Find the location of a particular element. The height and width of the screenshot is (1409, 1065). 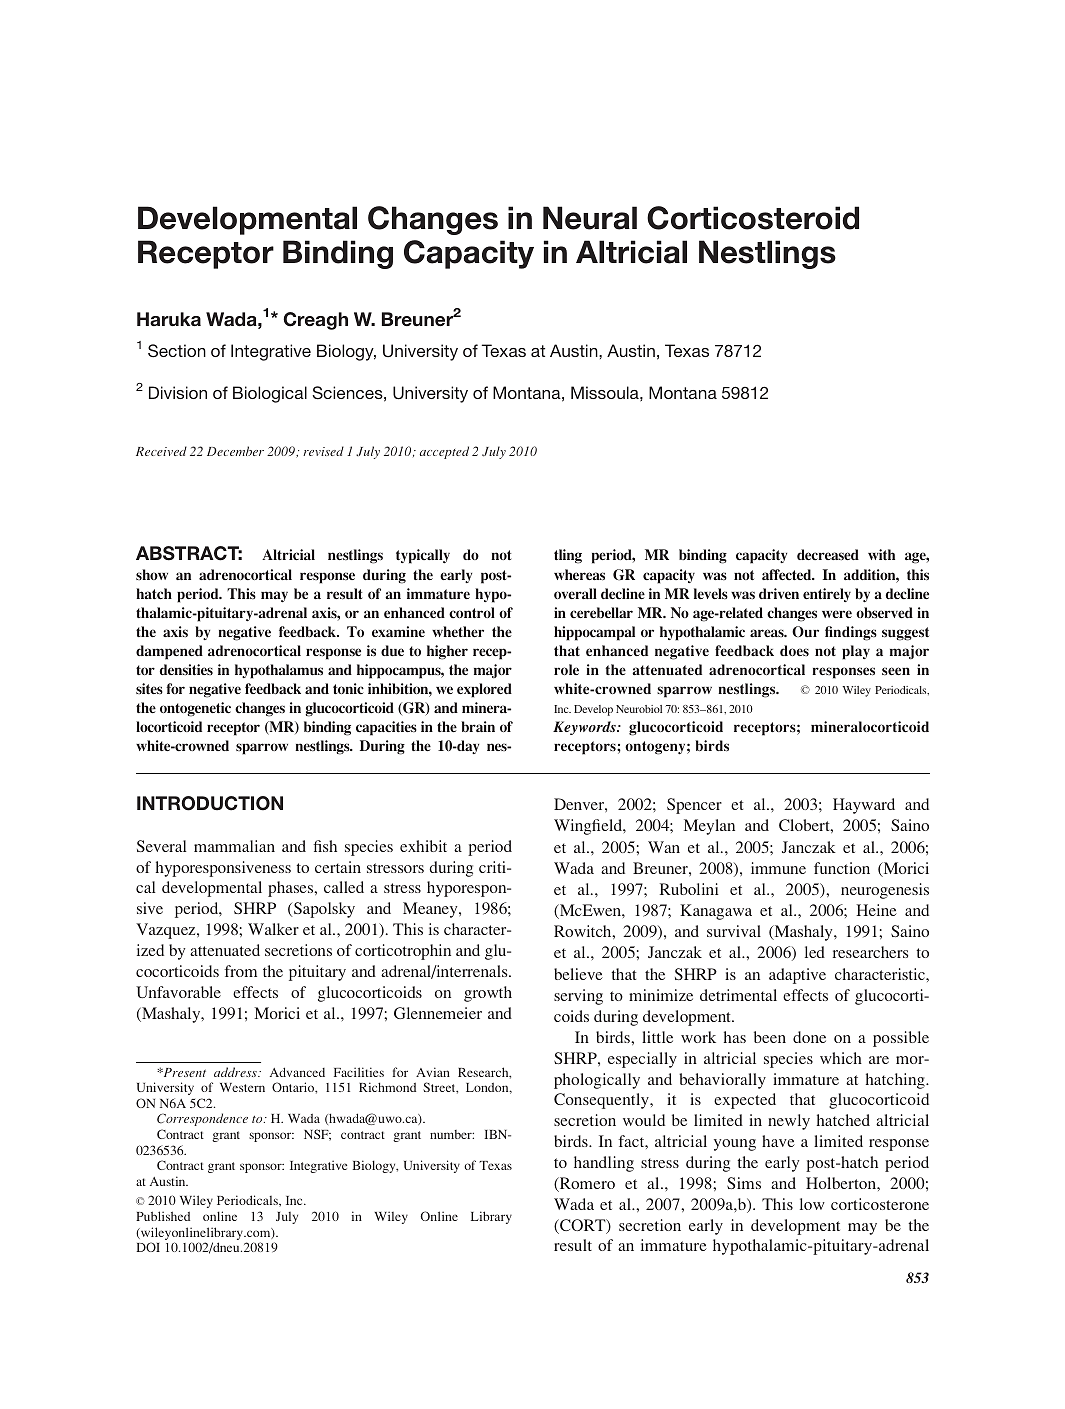

show is located at coordinates (152, 574).
